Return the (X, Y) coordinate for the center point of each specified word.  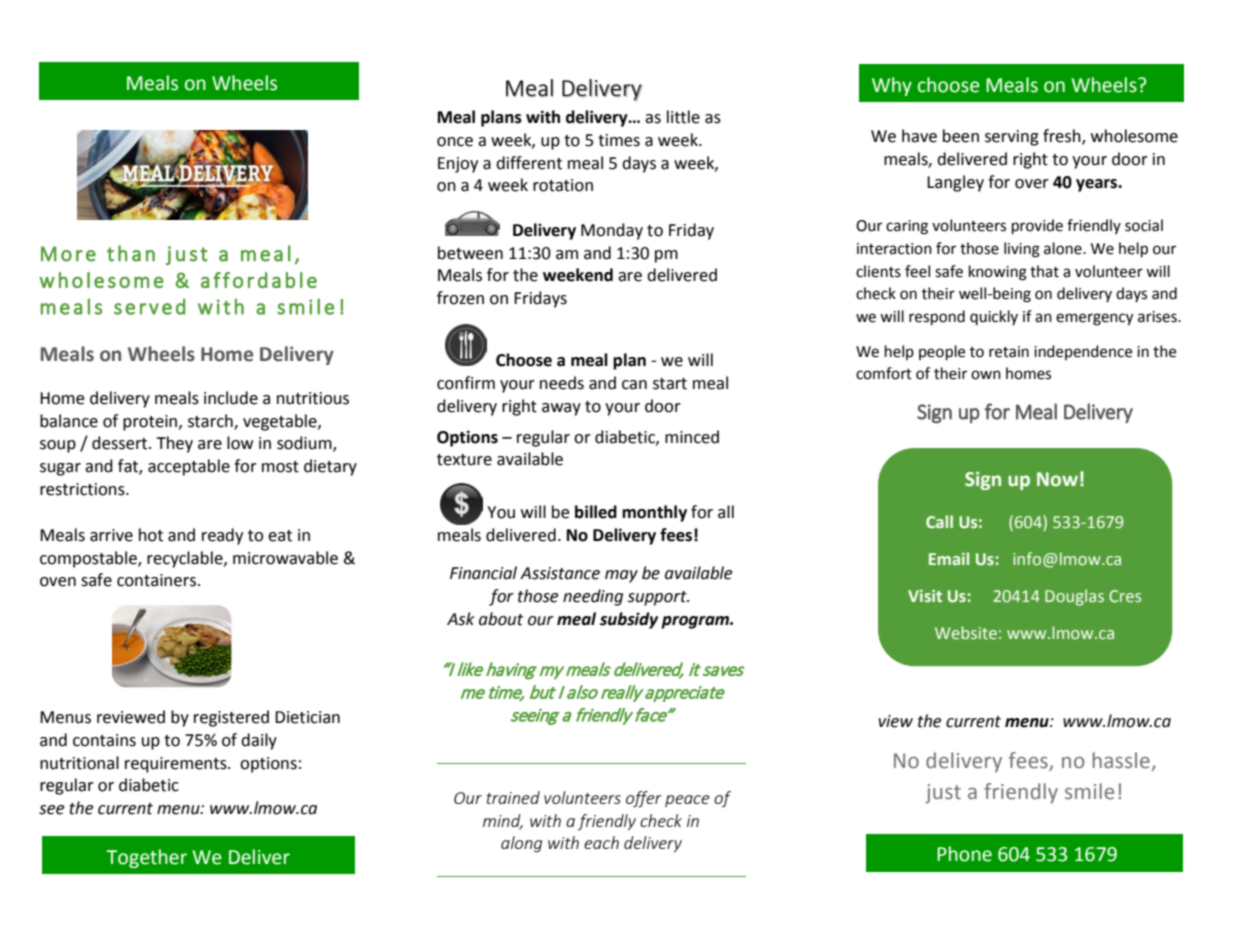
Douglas (1074, 597)
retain (1009, 352)
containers (156, 580)
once (455, 142)
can (634, 385)
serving (1012, 138)
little (683, 117)
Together (147, 858)
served (149, 307)
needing (593, 597)
